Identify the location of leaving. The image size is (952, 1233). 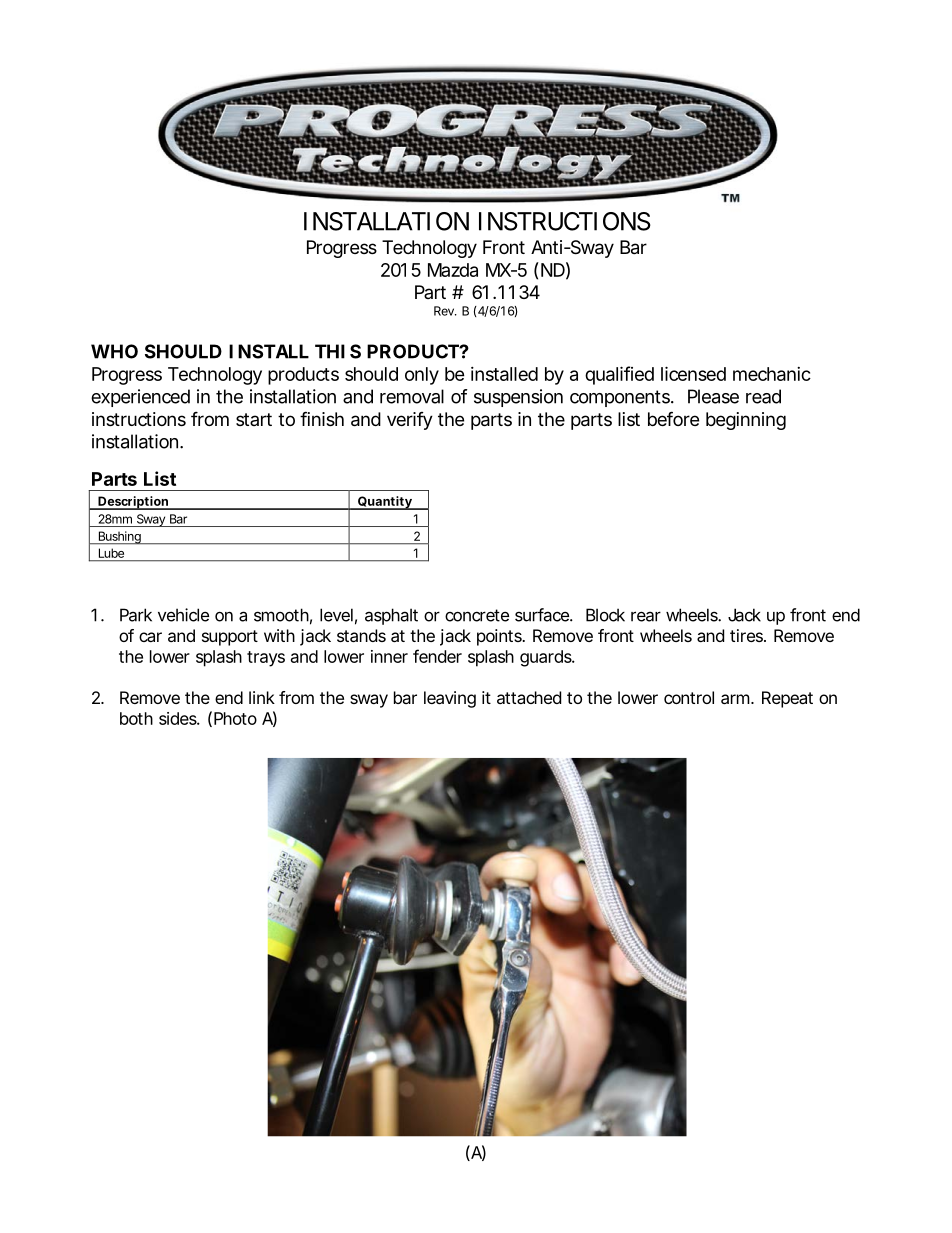
(450, 699).
